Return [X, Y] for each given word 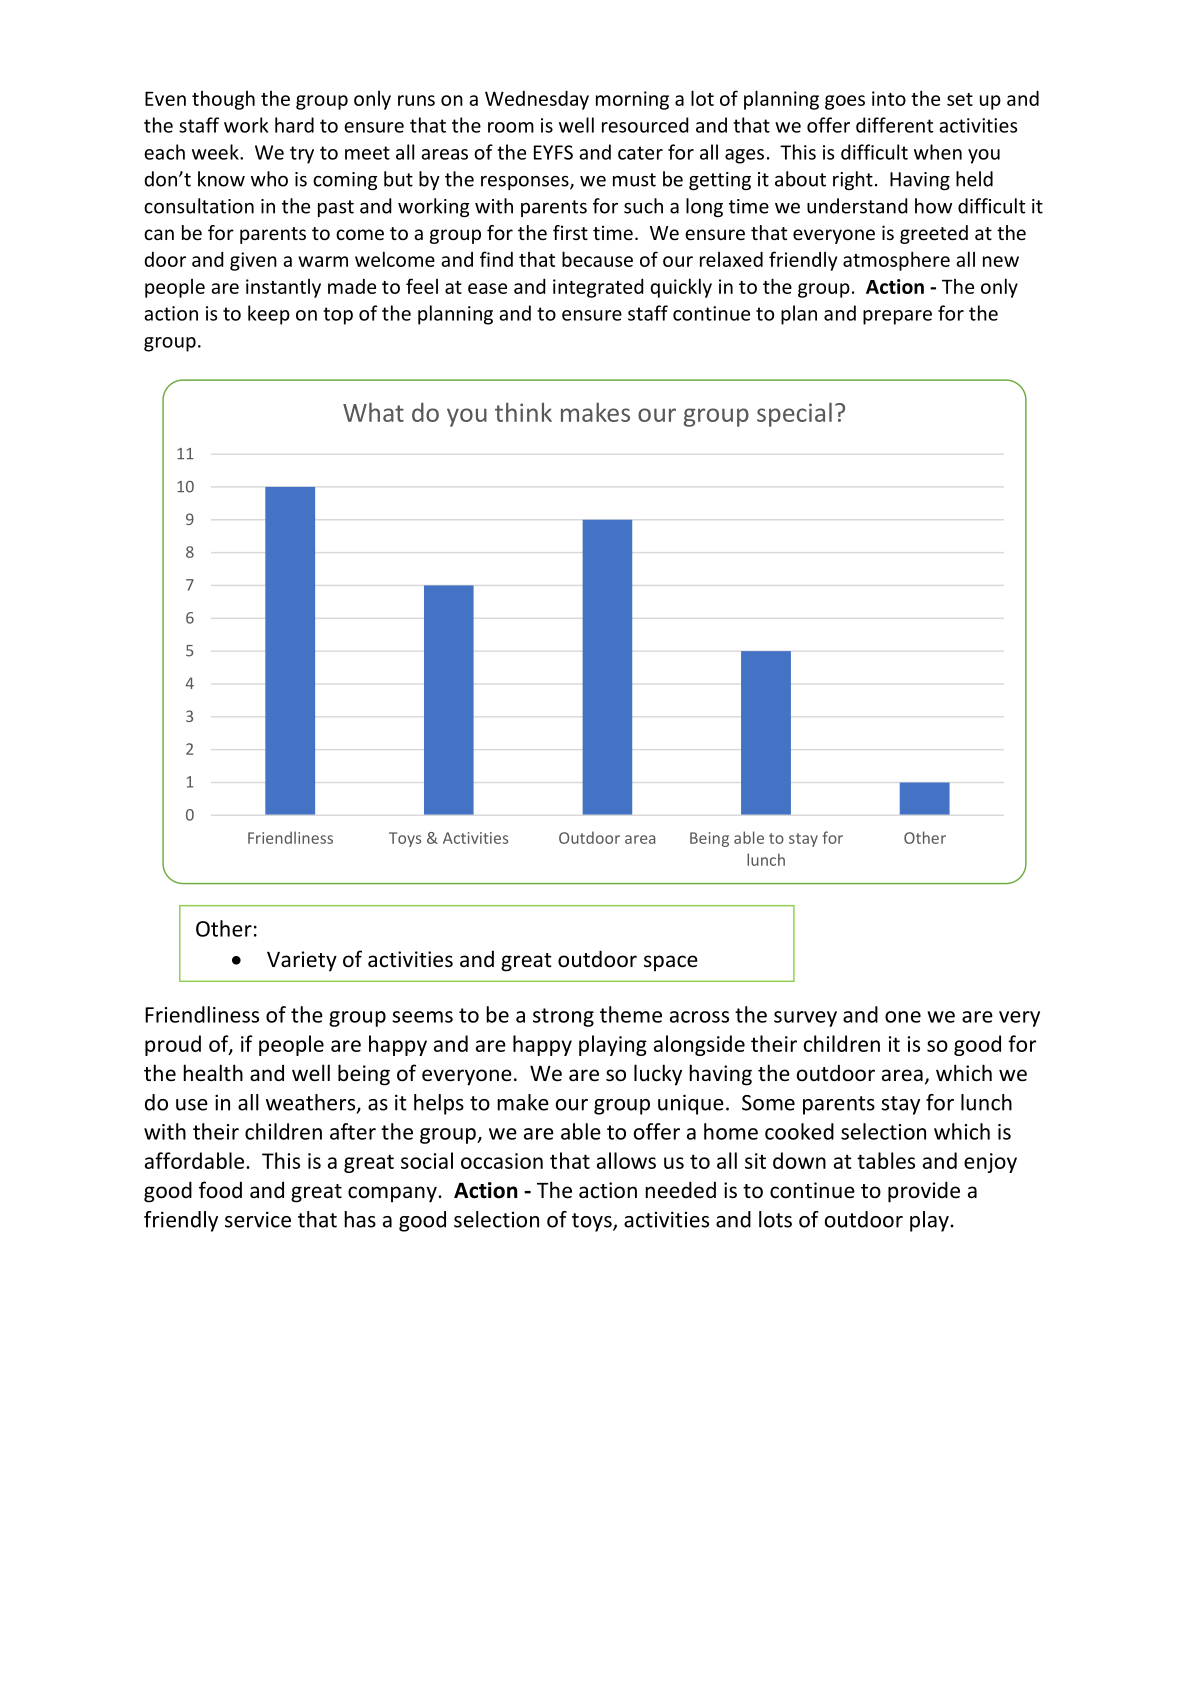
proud [173, 1045]
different [894, 125]
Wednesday [537, 100]
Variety [302, 961]
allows [626, 1160]
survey [805, 1019]
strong [563, 1017]
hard [294, 125]
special [794, 414]
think [523, 412]
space [671, 963]
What [373, 412]
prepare [897, 317]
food [220, 1190]
